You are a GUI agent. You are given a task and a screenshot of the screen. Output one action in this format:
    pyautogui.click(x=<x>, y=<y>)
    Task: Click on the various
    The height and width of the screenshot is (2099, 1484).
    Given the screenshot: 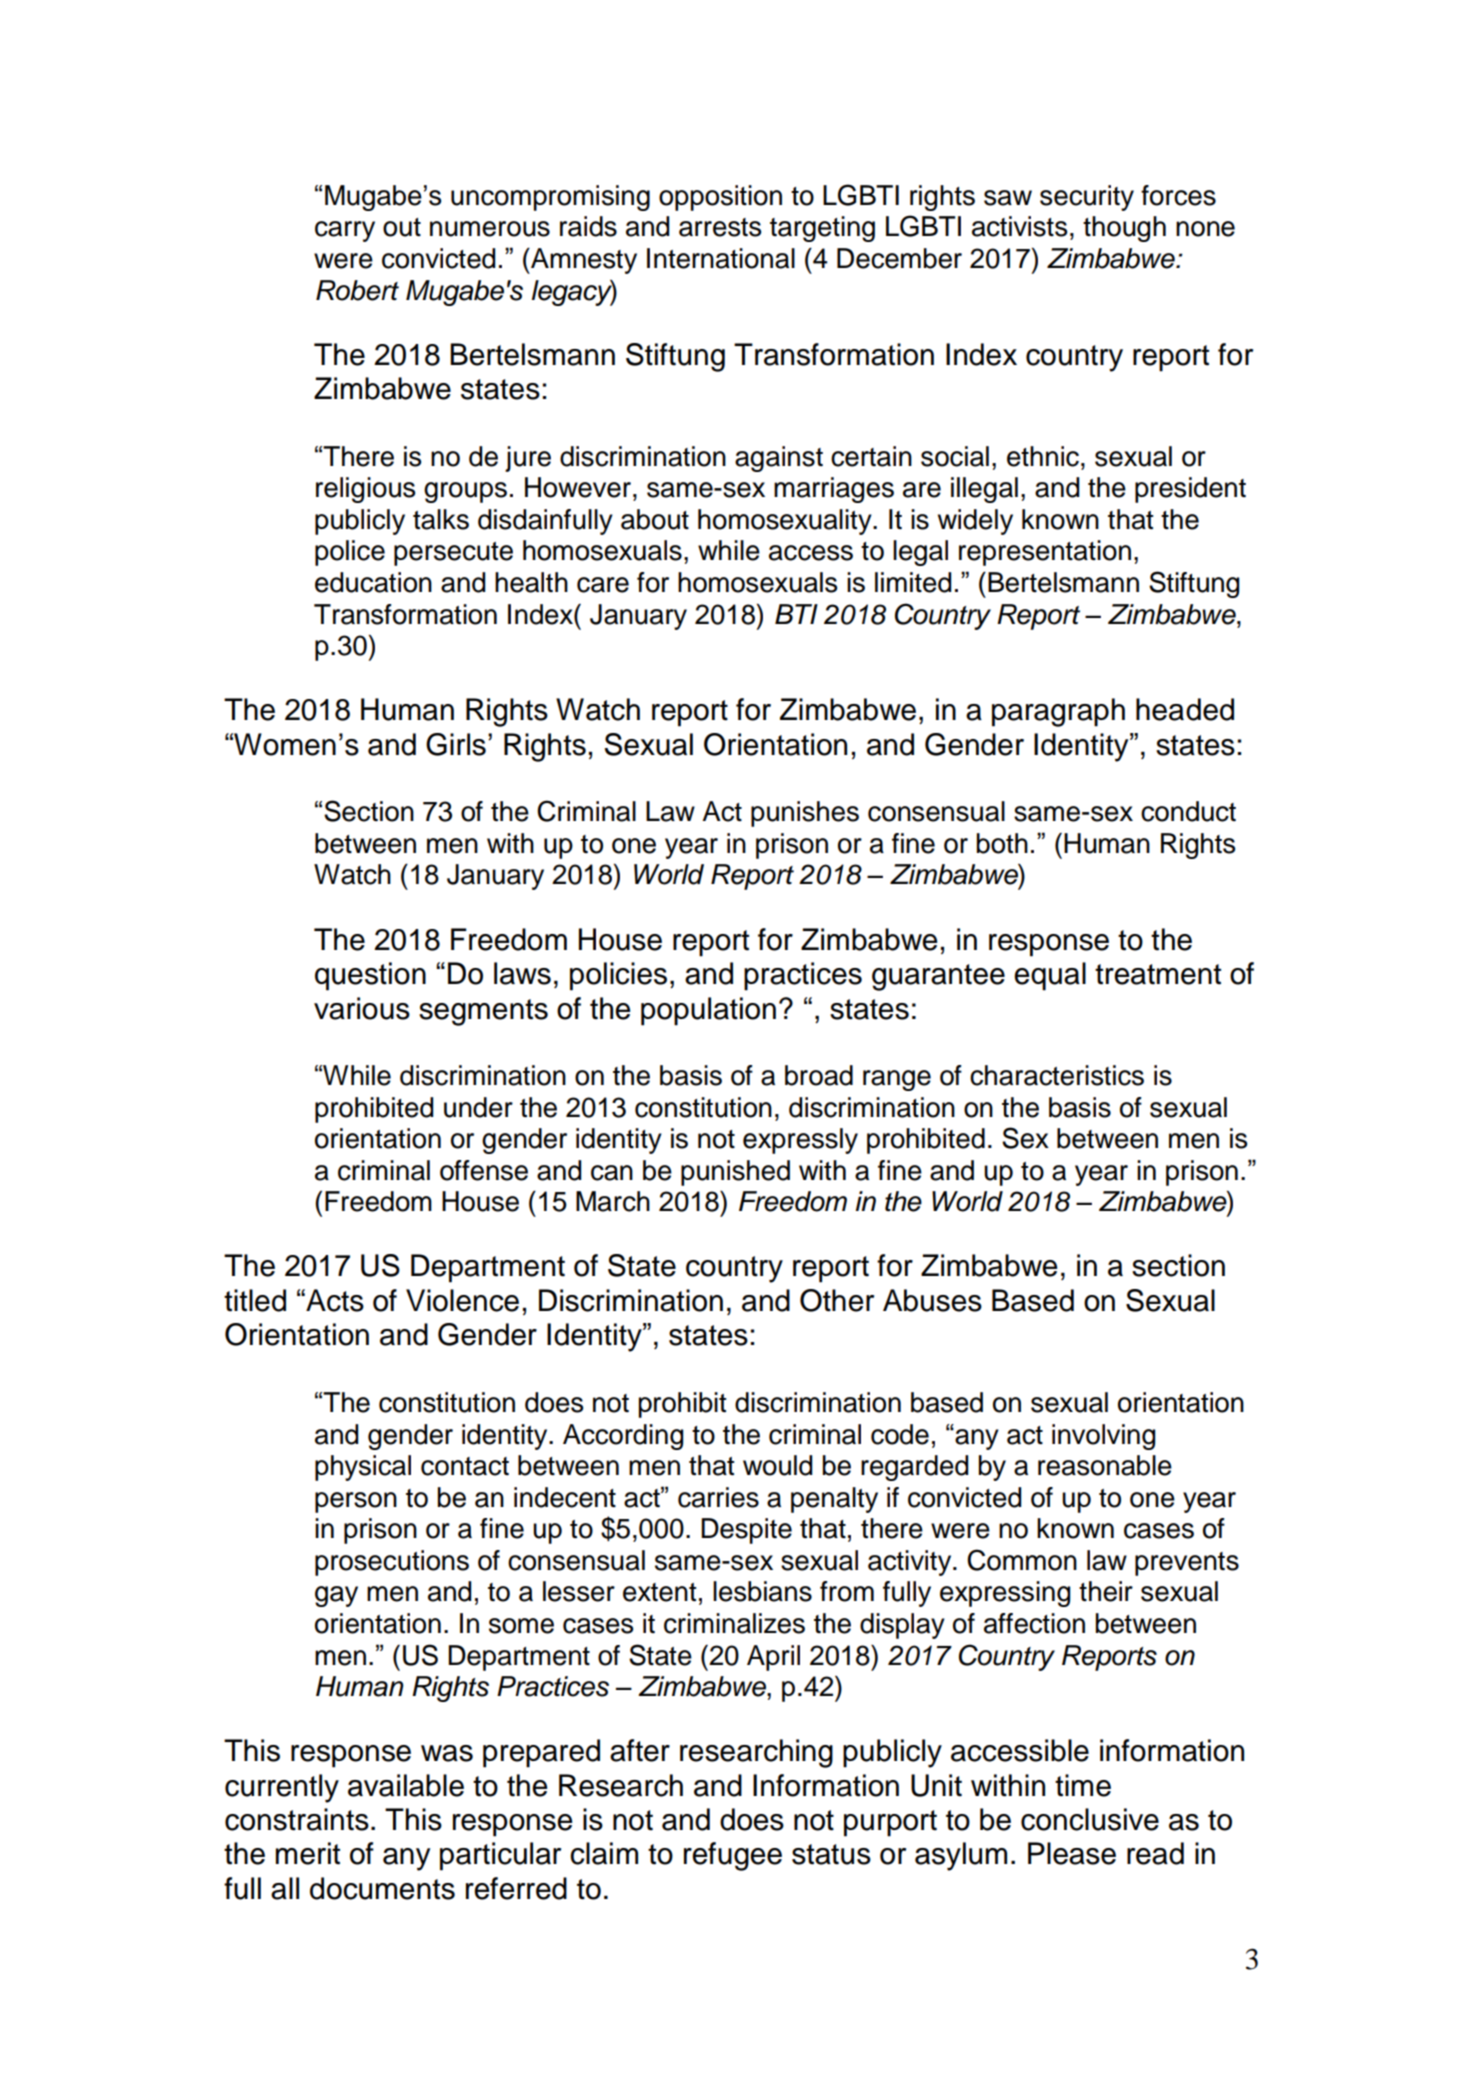 What is the action you would take?
    pyautogui.click(x=362, y=1008)
